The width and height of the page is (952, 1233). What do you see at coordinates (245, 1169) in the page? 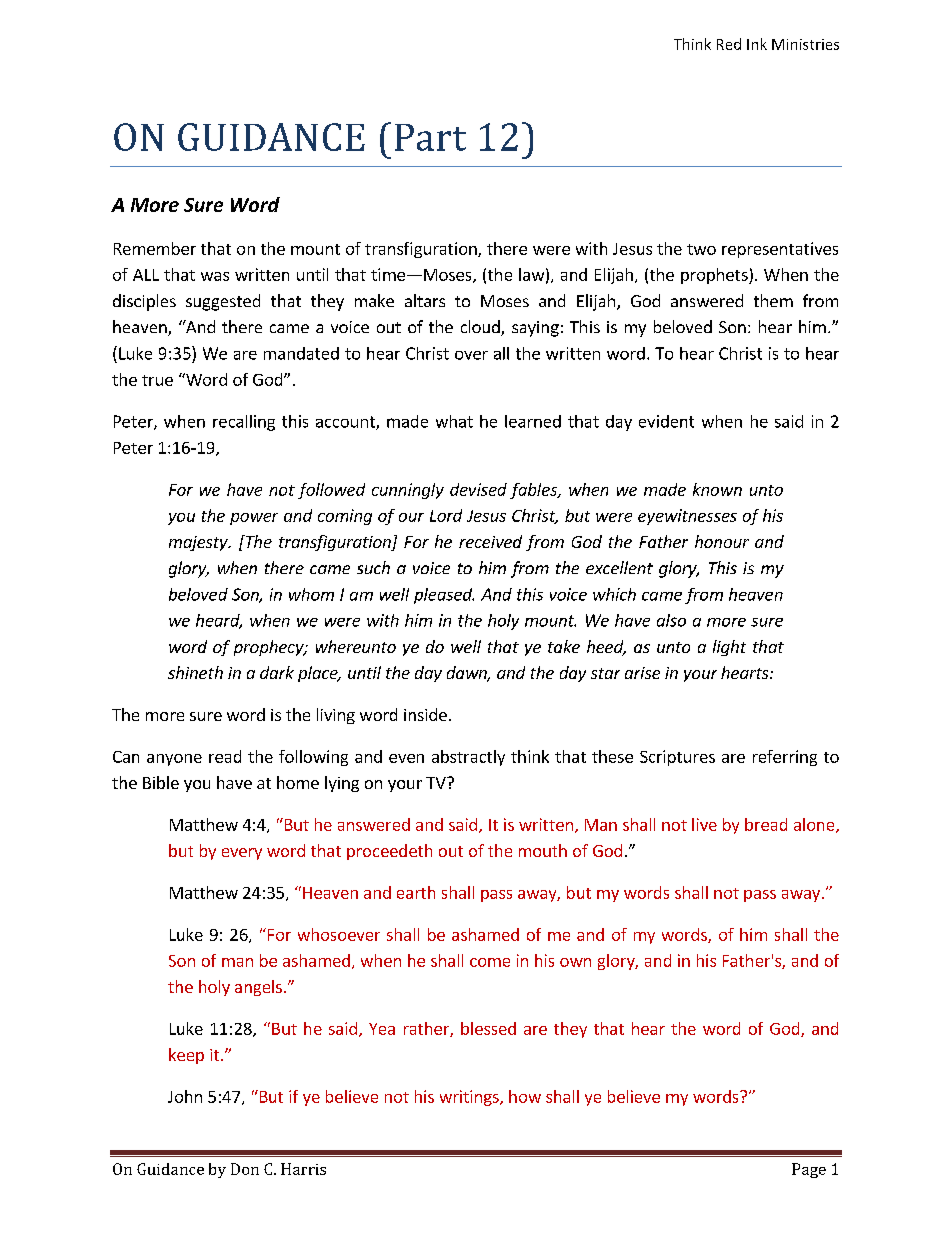
I see `Don` at bounding box center [245, 1169].
